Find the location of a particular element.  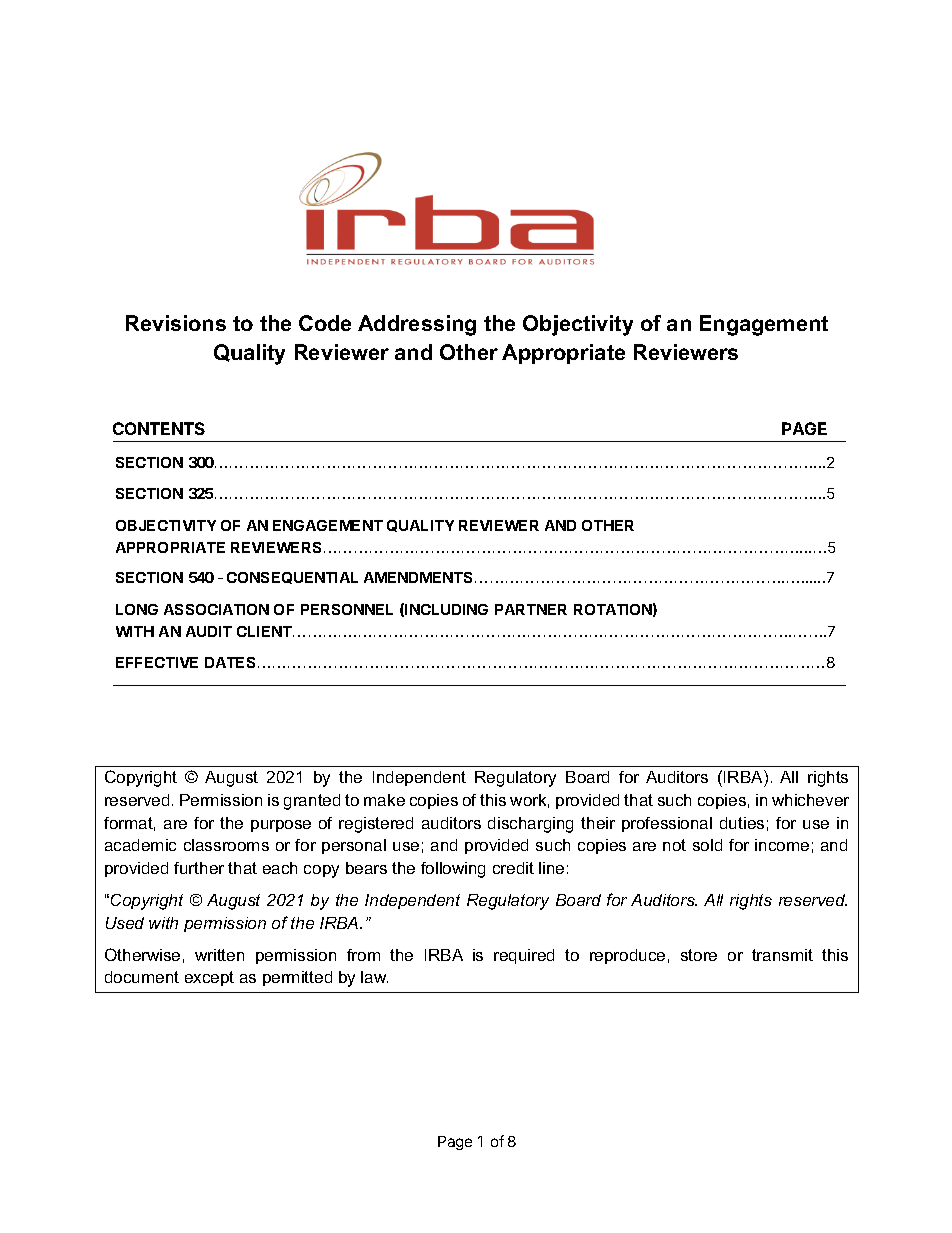

written is located at coordinates (219, 955).
